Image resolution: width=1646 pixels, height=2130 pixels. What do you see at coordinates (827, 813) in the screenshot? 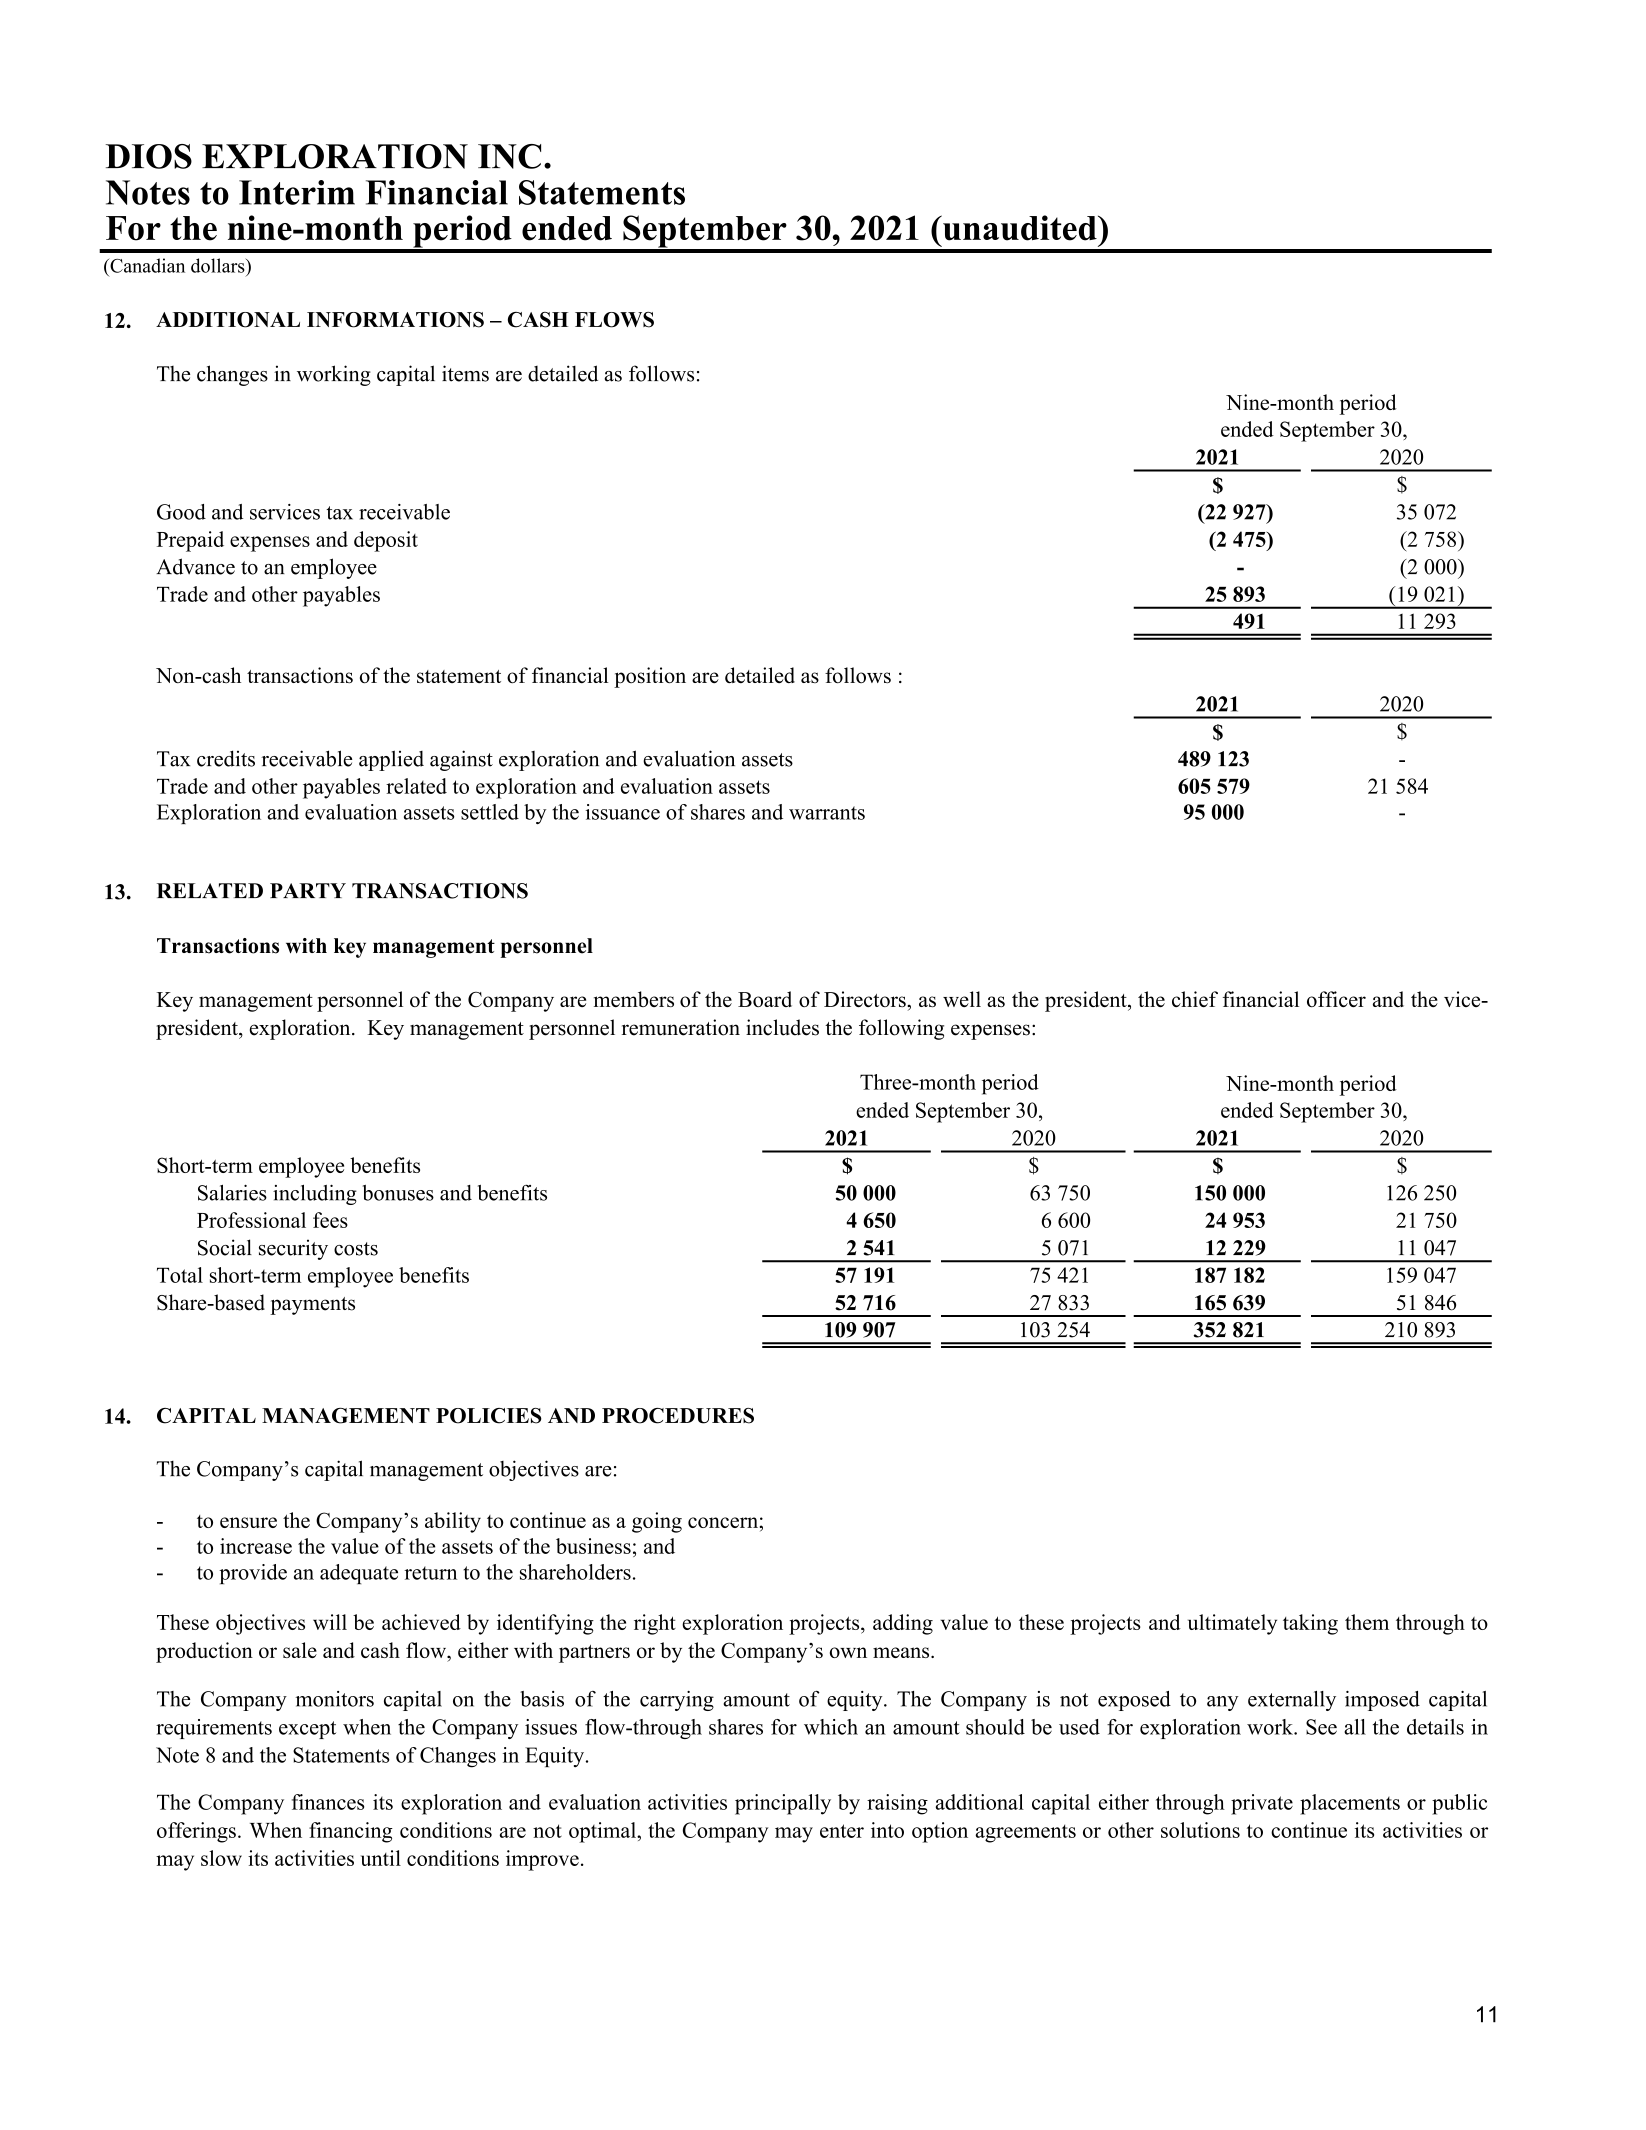
I see `warrants` at bounding box center [827, 813].
